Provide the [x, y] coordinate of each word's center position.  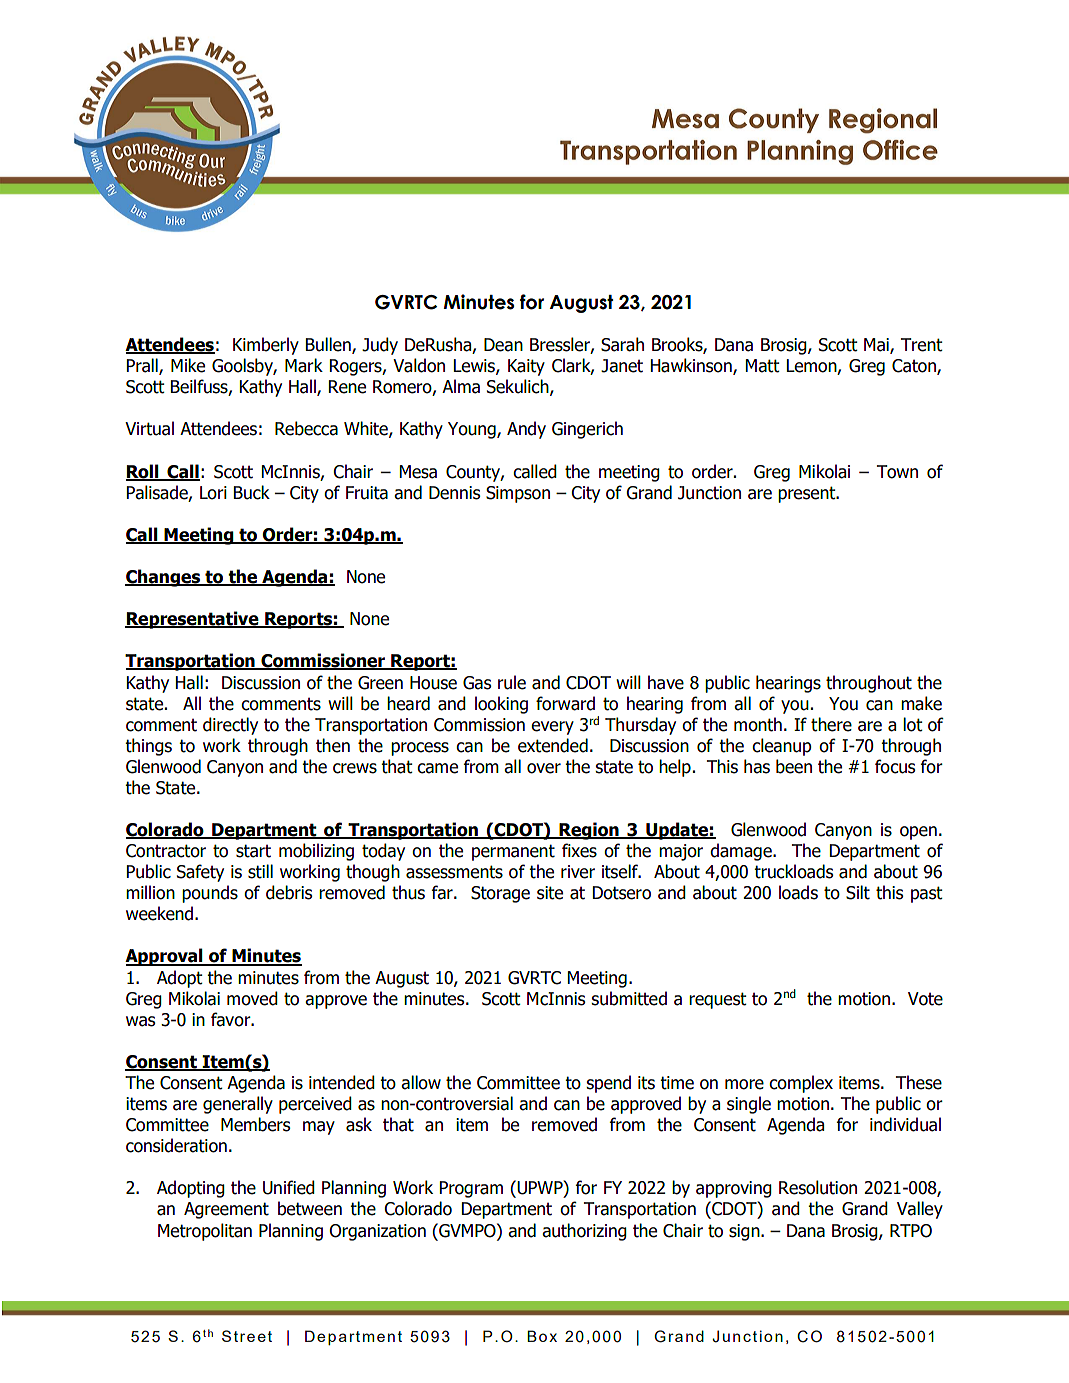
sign [745, 1232]
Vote [925, 999]
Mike [188, 365]
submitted [629, 998]
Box [542, 1336]
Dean [503, 345]
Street [247, 1336]
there [831, 724]
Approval [165, 957]
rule [512, 682]
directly [230, 726]
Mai [877, 346]
